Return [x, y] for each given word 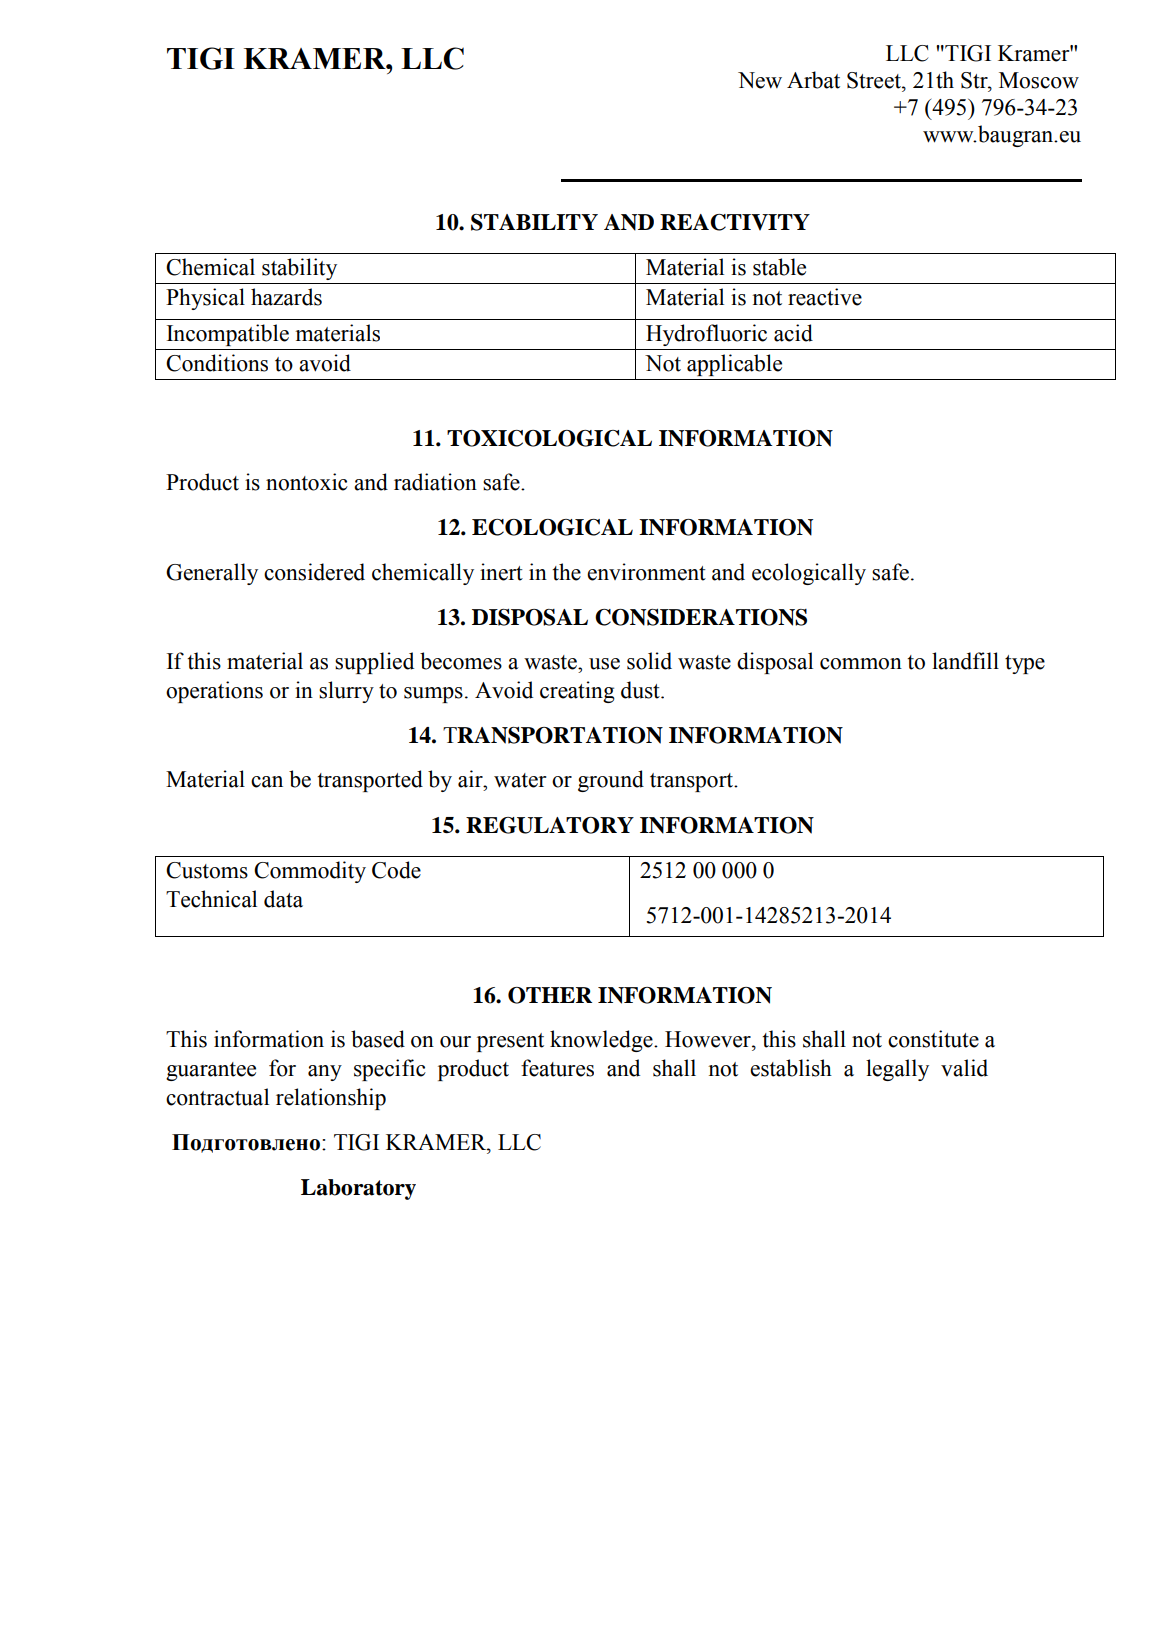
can [267, 782]
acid [793, 333]
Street [875, 80]
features [557, 1068]
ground [611, 781]
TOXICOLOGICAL [549, 438]
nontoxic [307, 482]
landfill [965, 661]
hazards [286, 297]
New [760, 80]
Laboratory [358, 1189]
